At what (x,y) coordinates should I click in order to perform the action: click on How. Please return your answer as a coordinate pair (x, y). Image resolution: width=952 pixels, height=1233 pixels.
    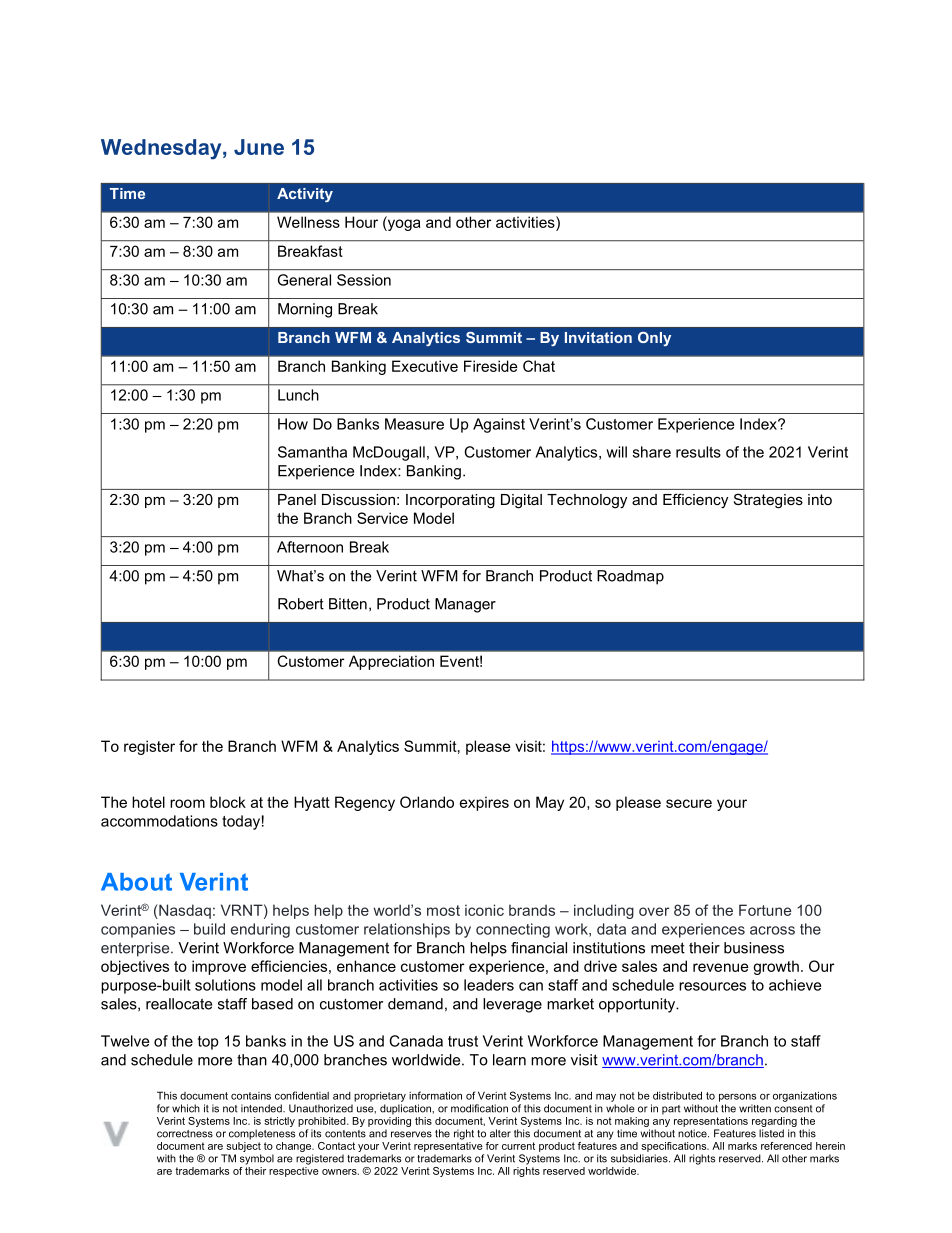
    Looking at the image, I should click on (293, 424).
